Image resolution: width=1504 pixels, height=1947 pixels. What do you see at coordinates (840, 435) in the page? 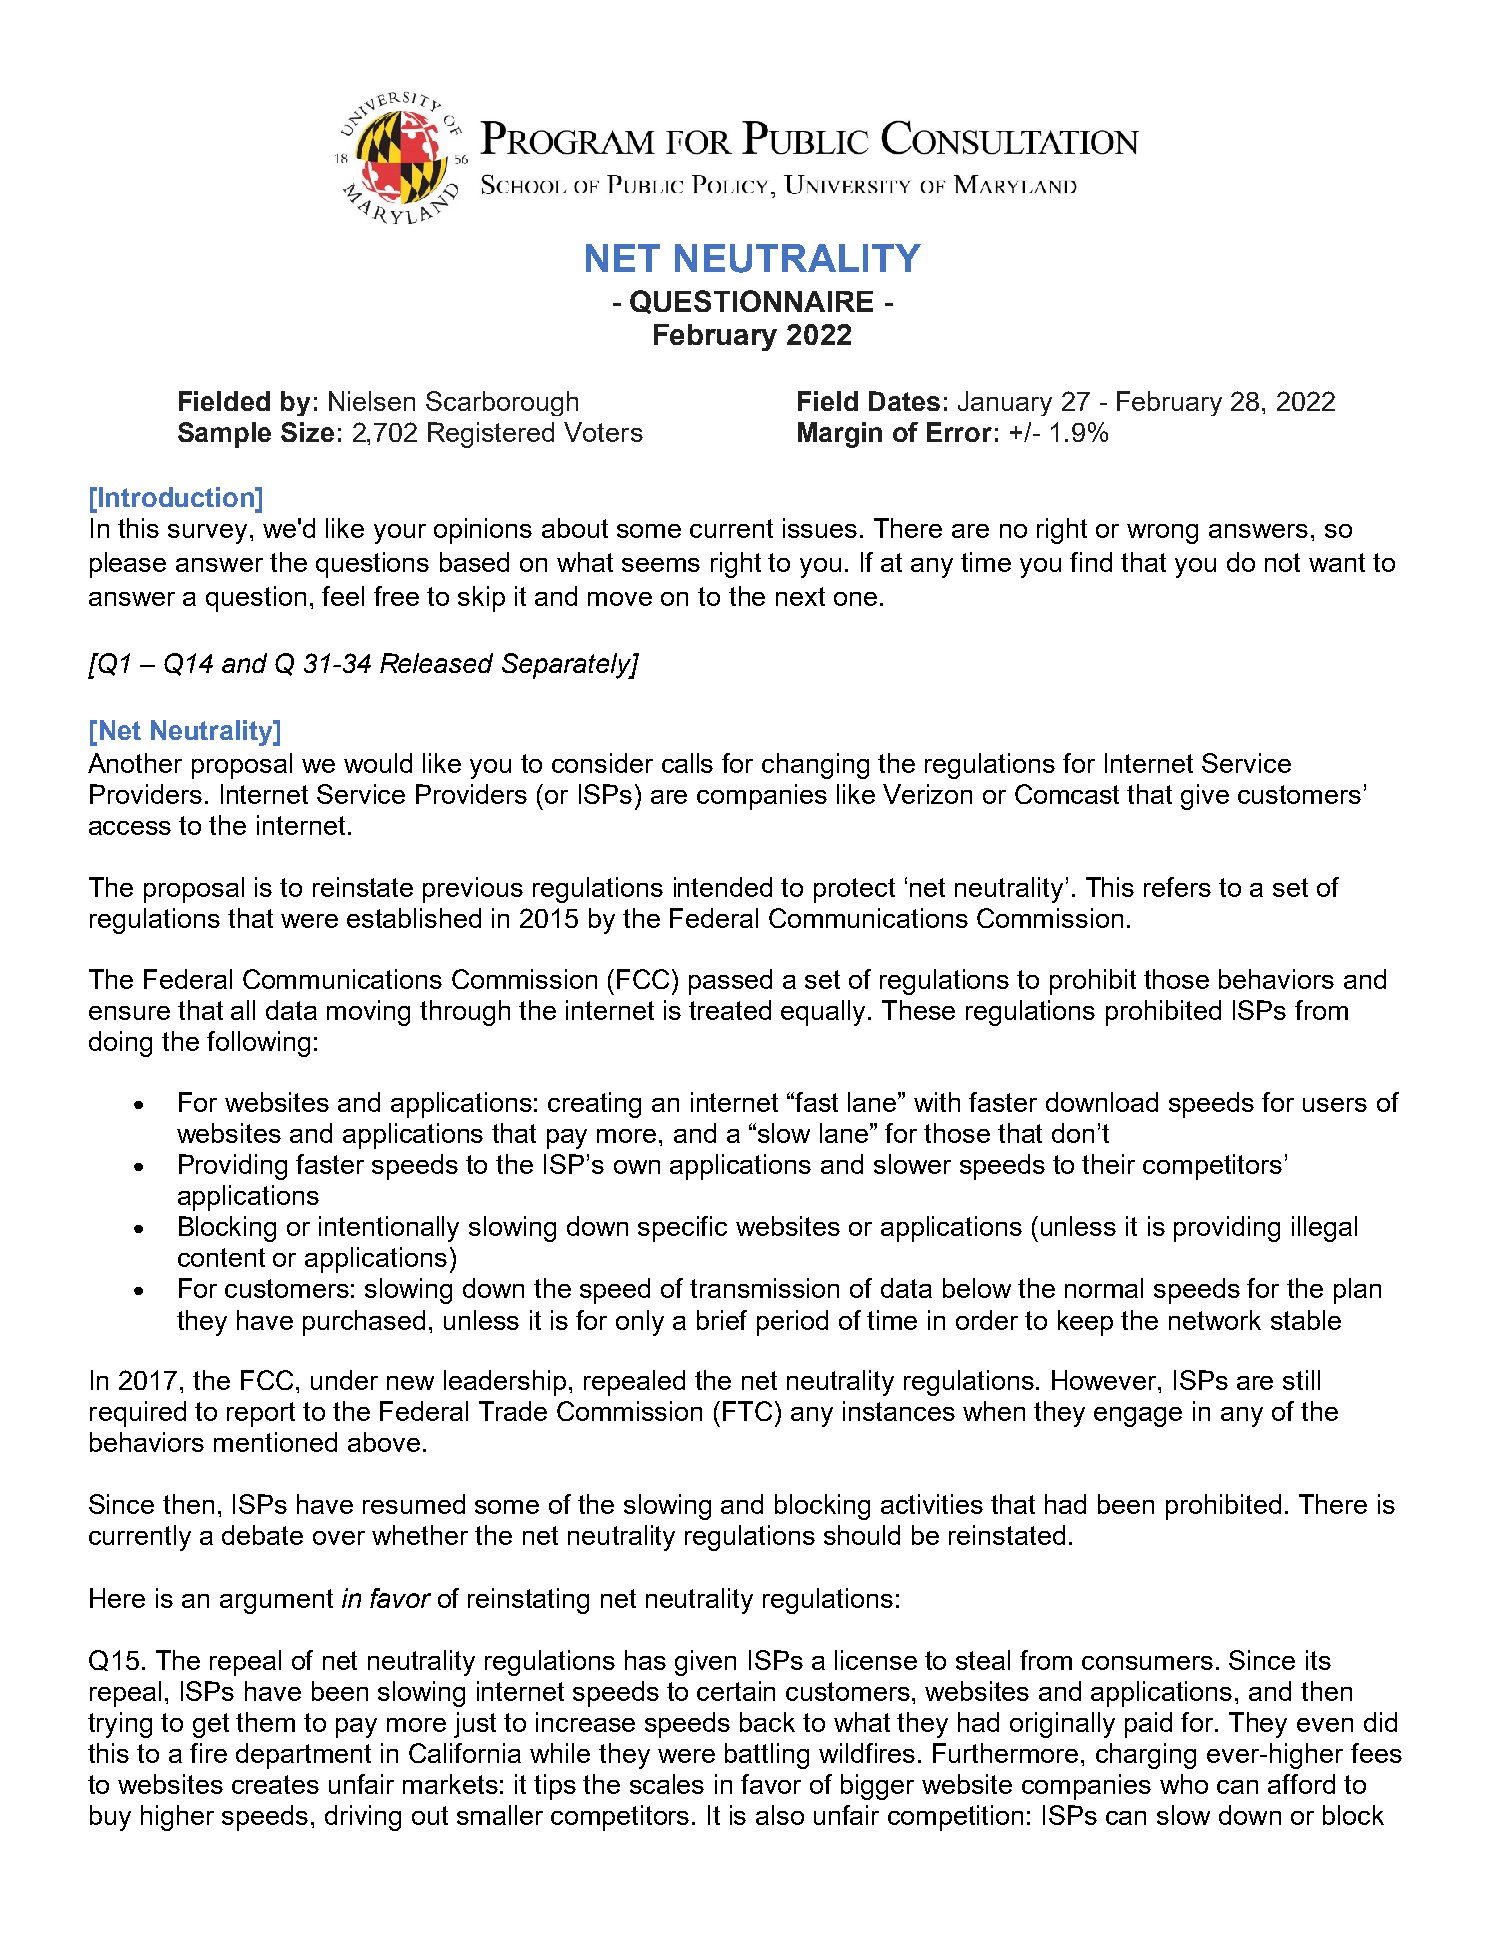
I see `Margin` at bounding box center [840, 435].
